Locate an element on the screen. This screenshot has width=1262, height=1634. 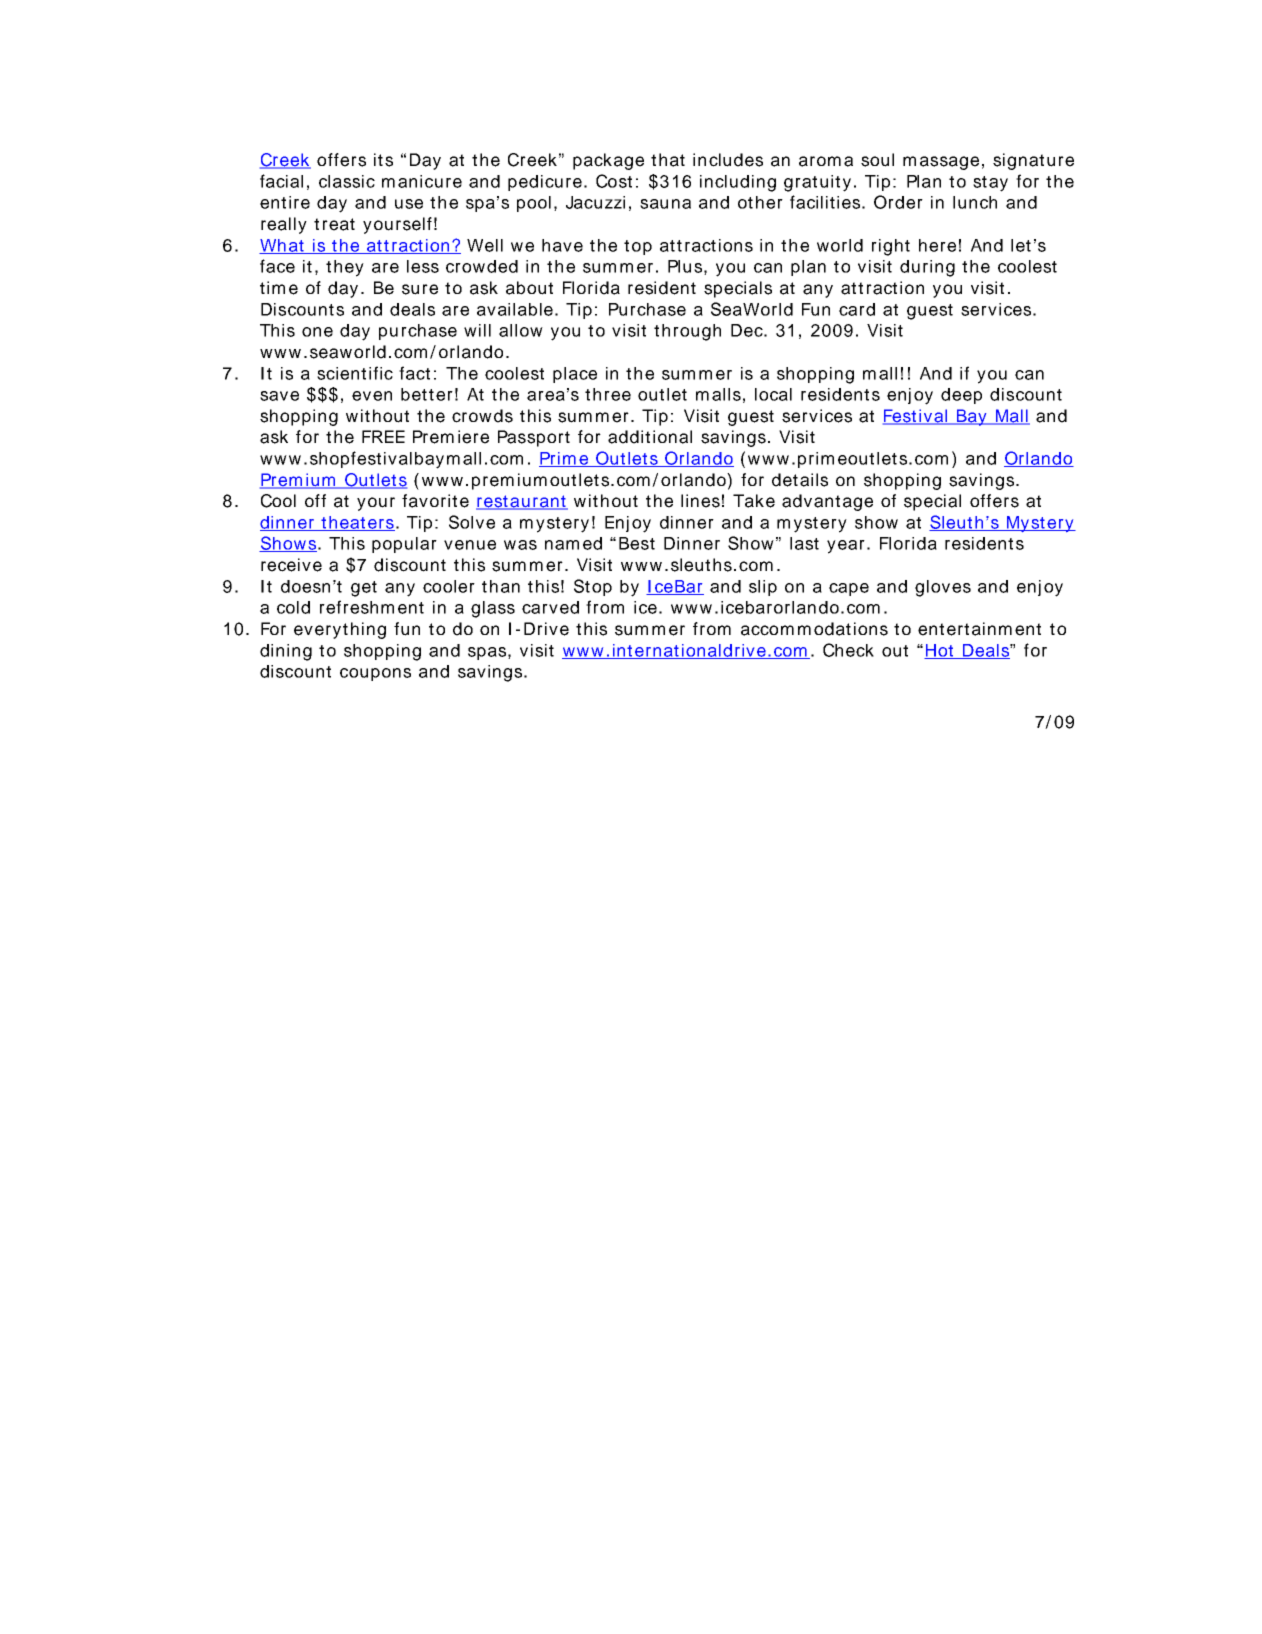
soul is located at coordinates (877, 160).
